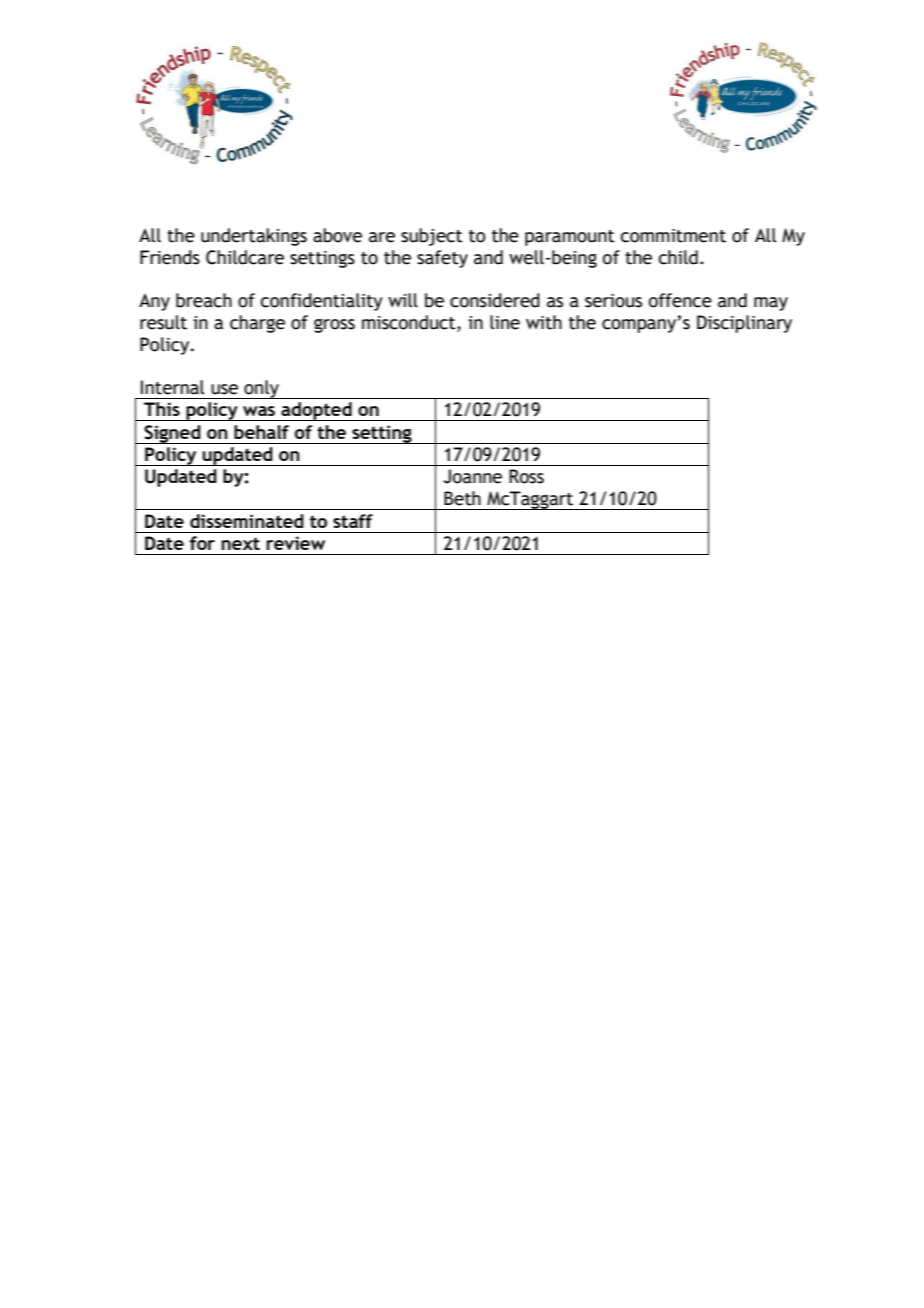 The height and width of the document is (1308, 924). What do you see at coordinates (505, 322) in the document?
I see `line` at bounding box center [505, 322].
